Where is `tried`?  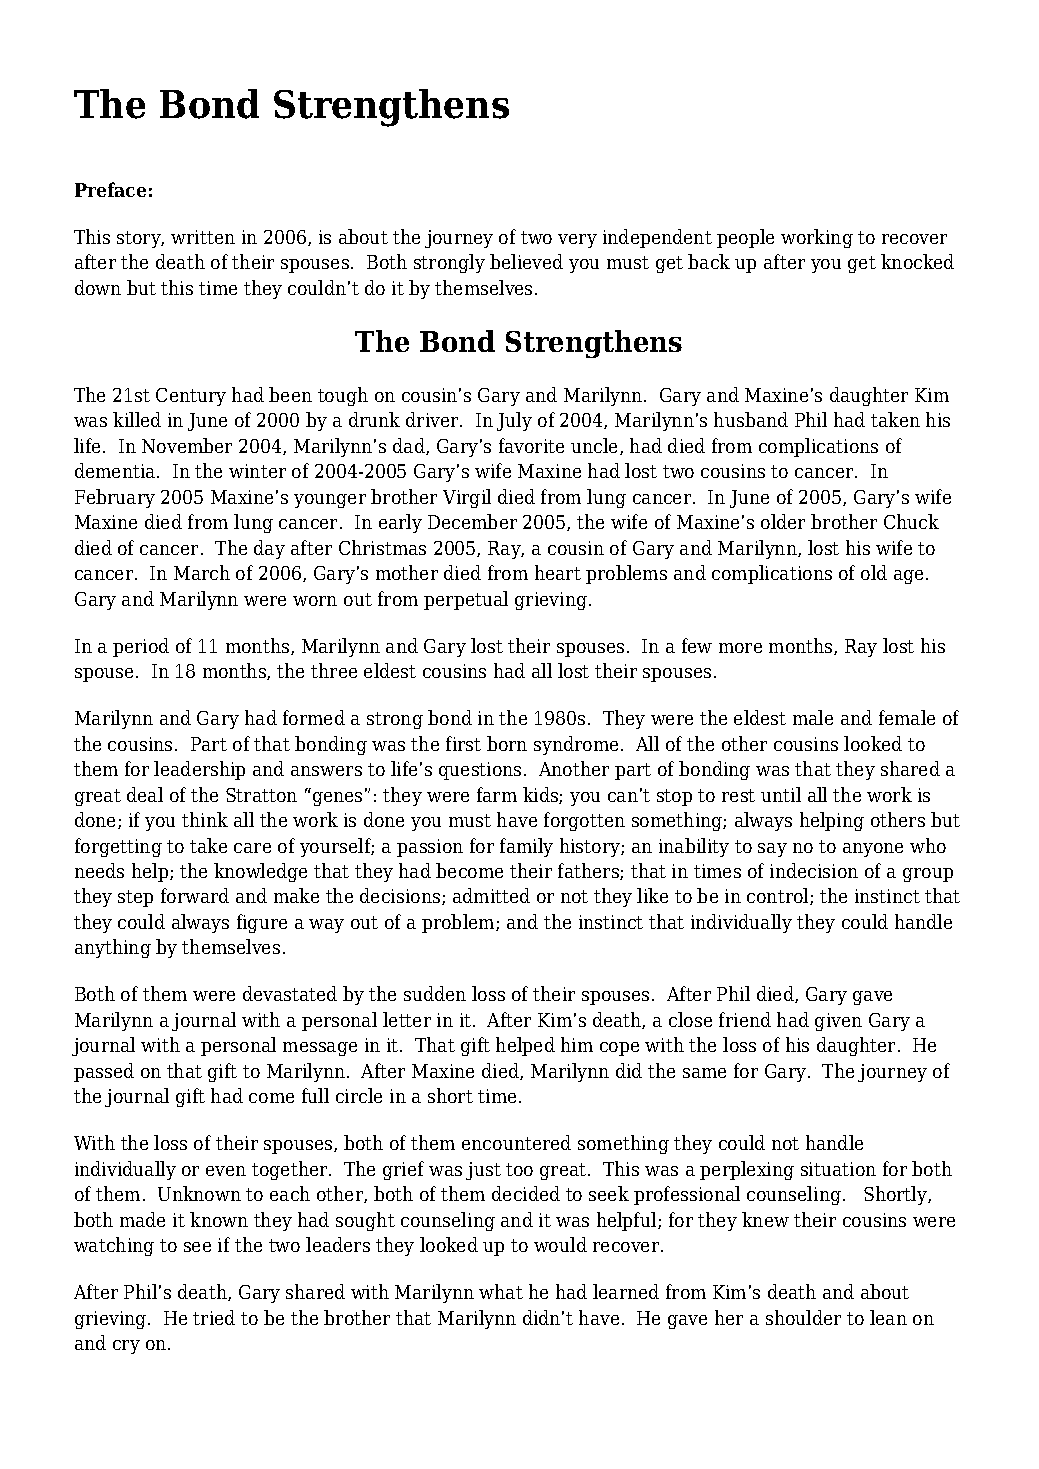
tried is located at coordinates (214, 1317).
